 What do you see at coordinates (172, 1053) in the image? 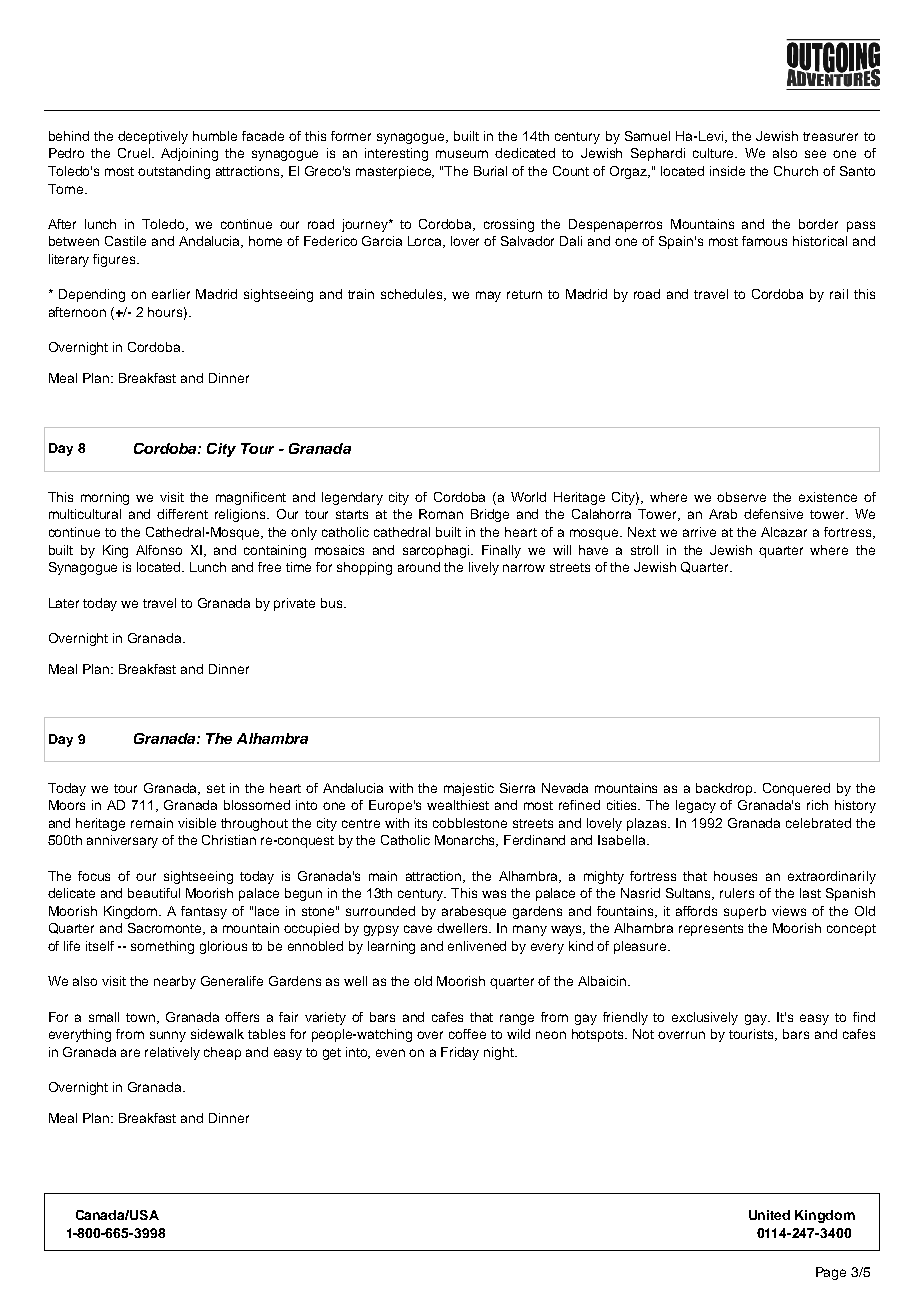
I see `relatively` at bounding box center [172, 1053].
